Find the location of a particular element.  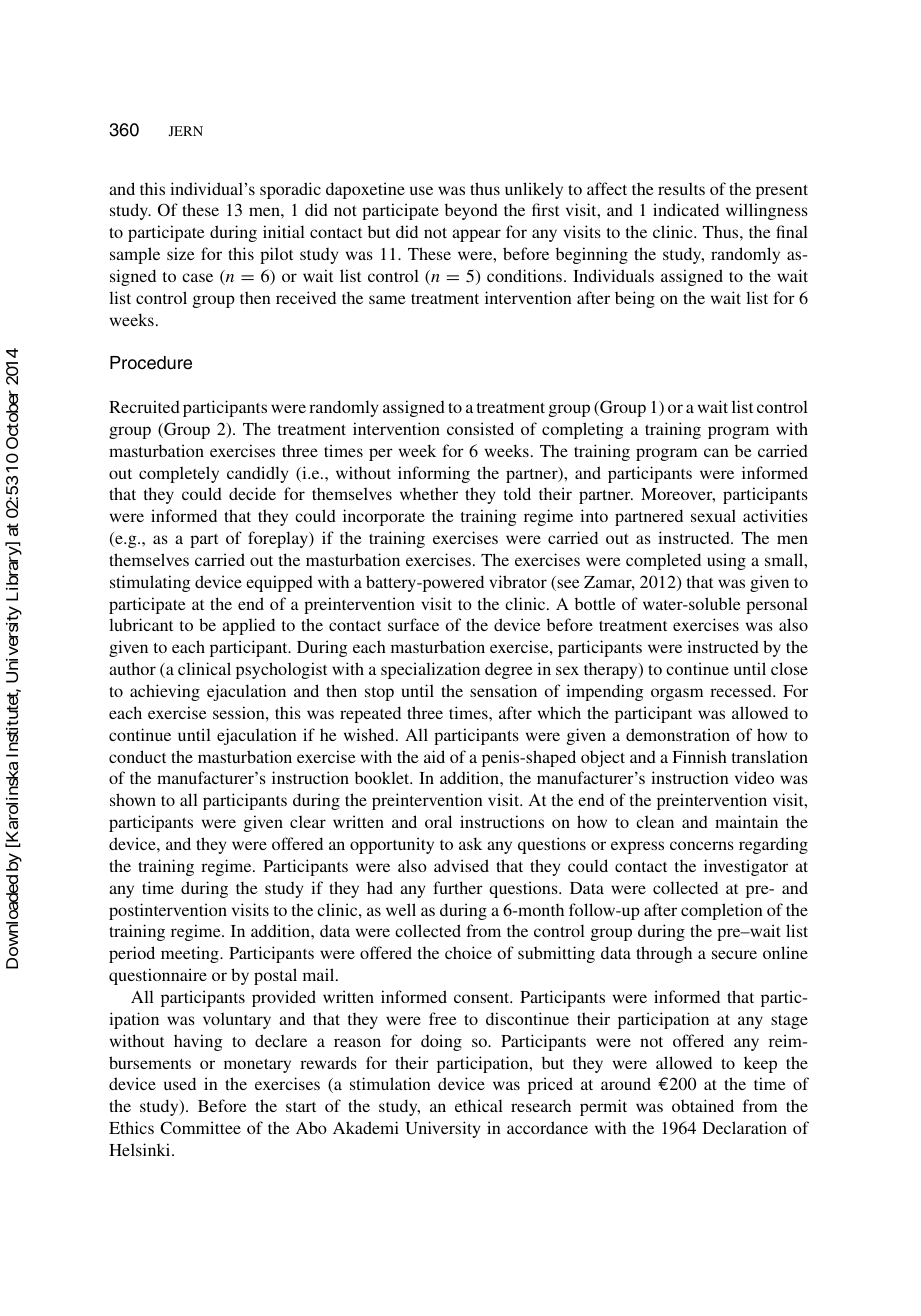

applied is located at coordinates (248, 626).
